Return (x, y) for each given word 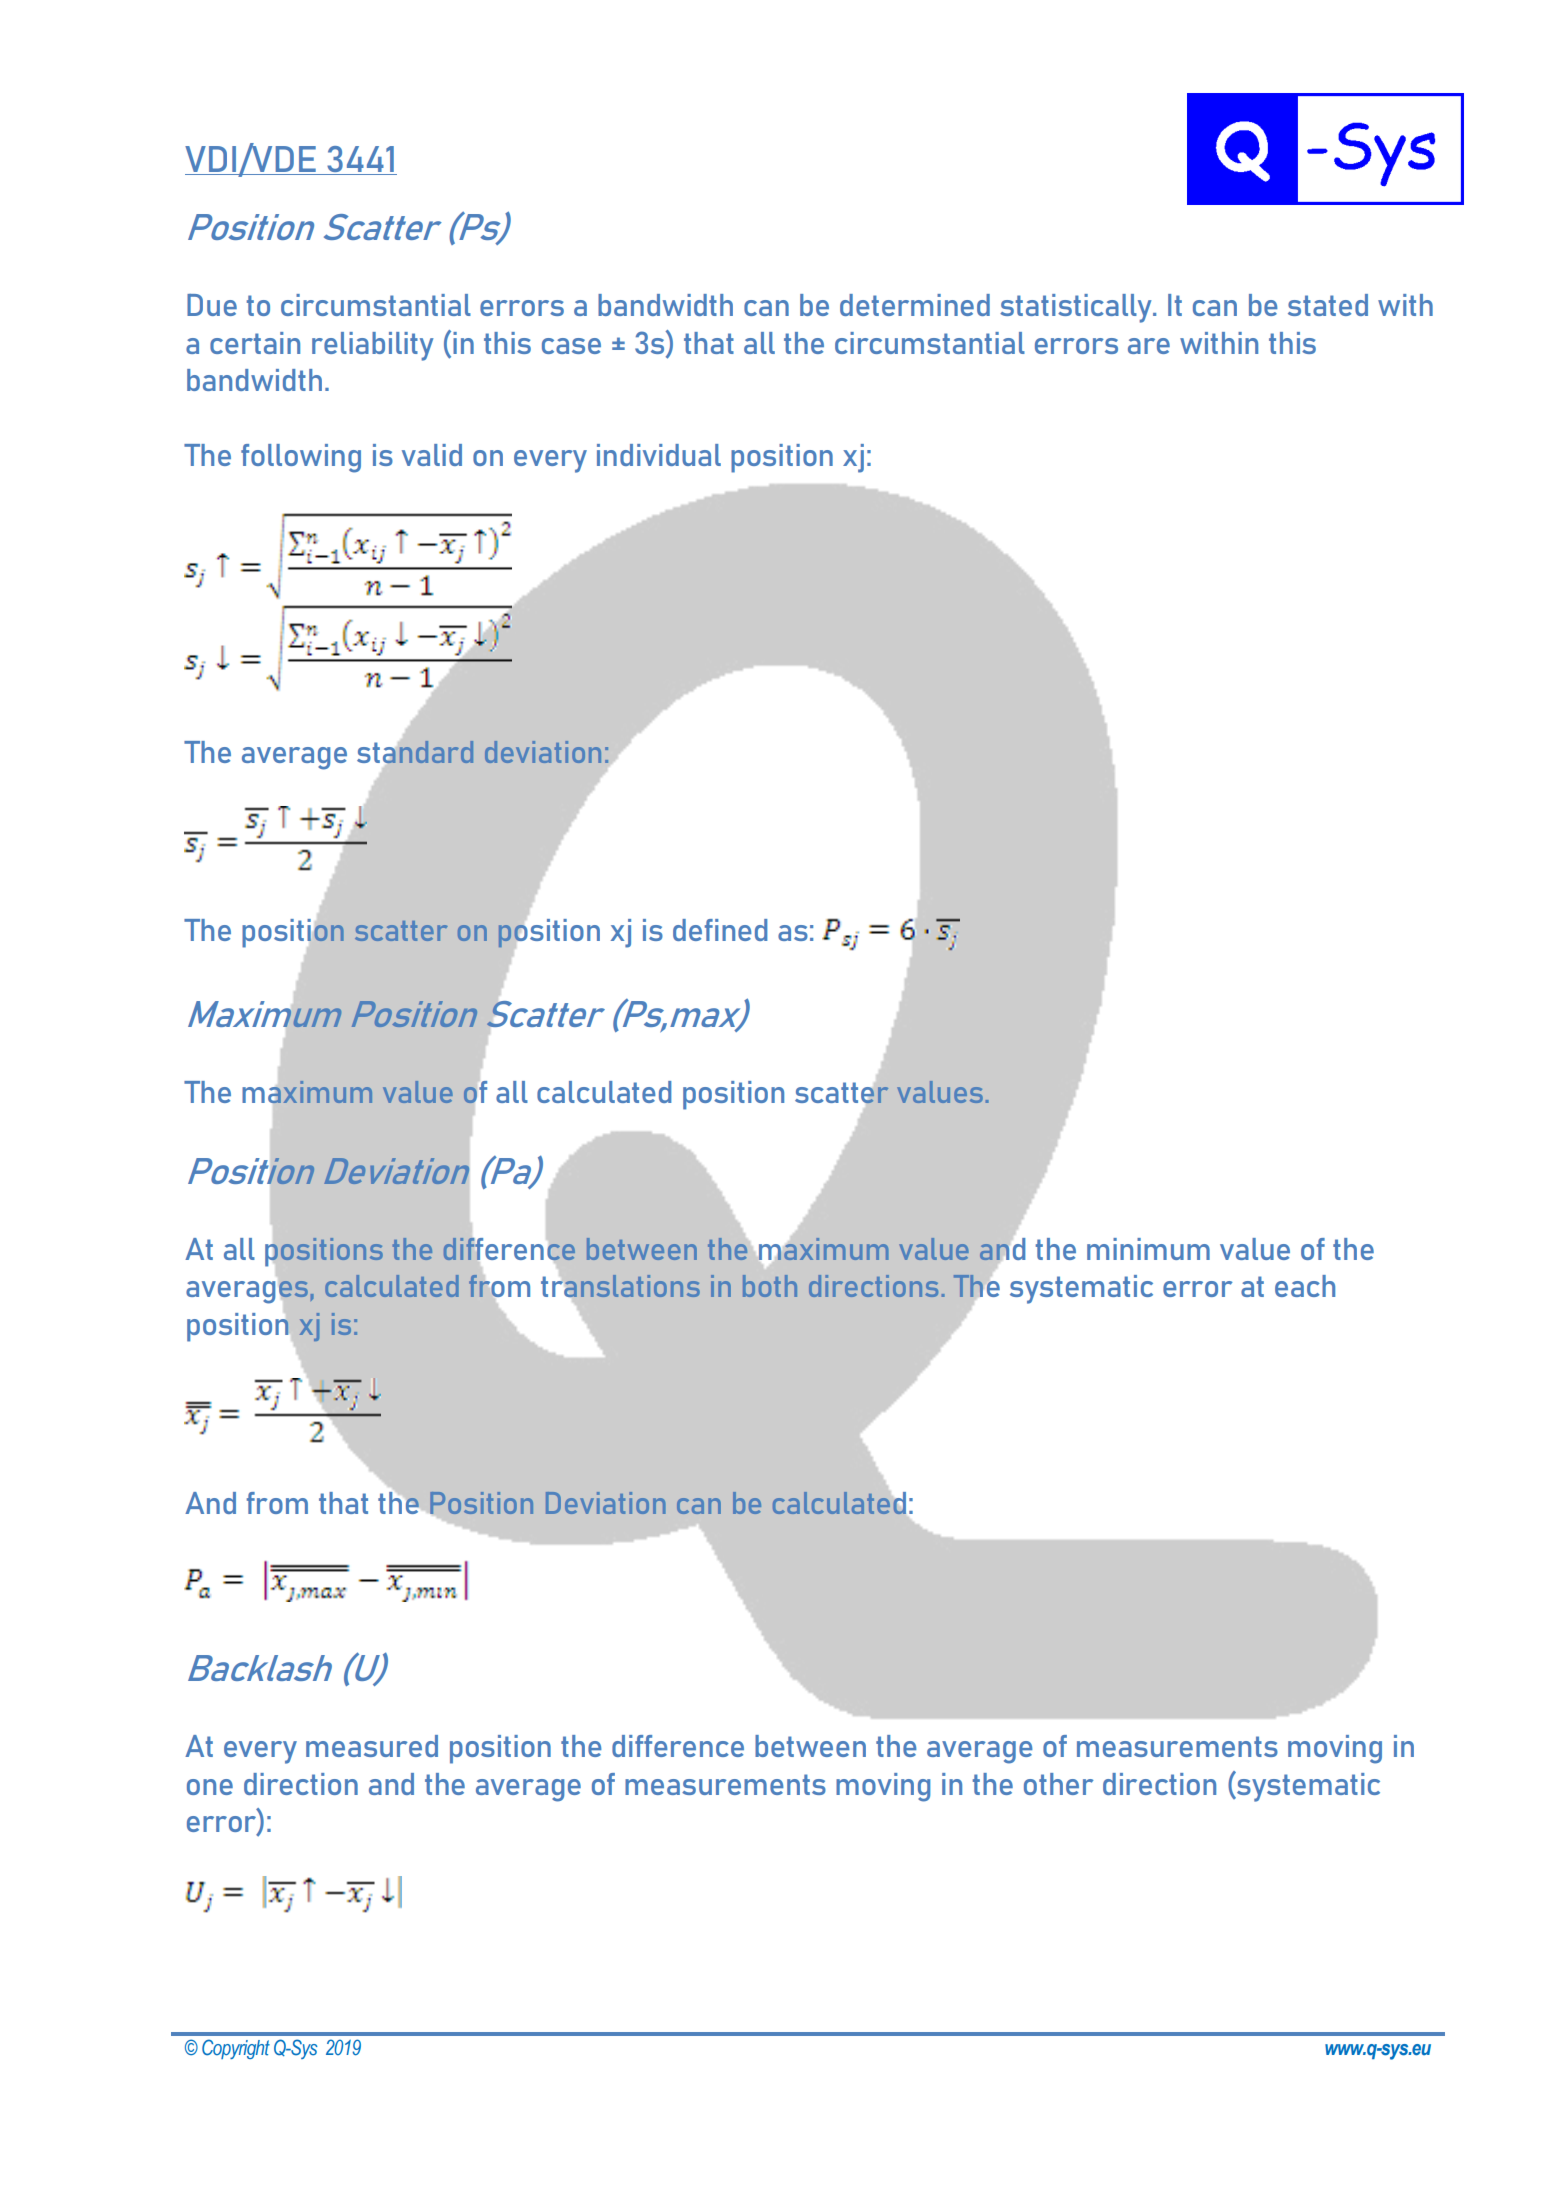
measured (372, 1746)
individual (659, 455)
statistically (1077, 308)
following (301, 458)
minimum (1148, 1249)
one (210, 1787)
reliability (373, 346)
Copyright (236, 2049)
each (1305, 1286)
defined (720, 930)
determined (915, 305)
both (770, 1286)
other (1059, 1784)
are (1149, 346)
